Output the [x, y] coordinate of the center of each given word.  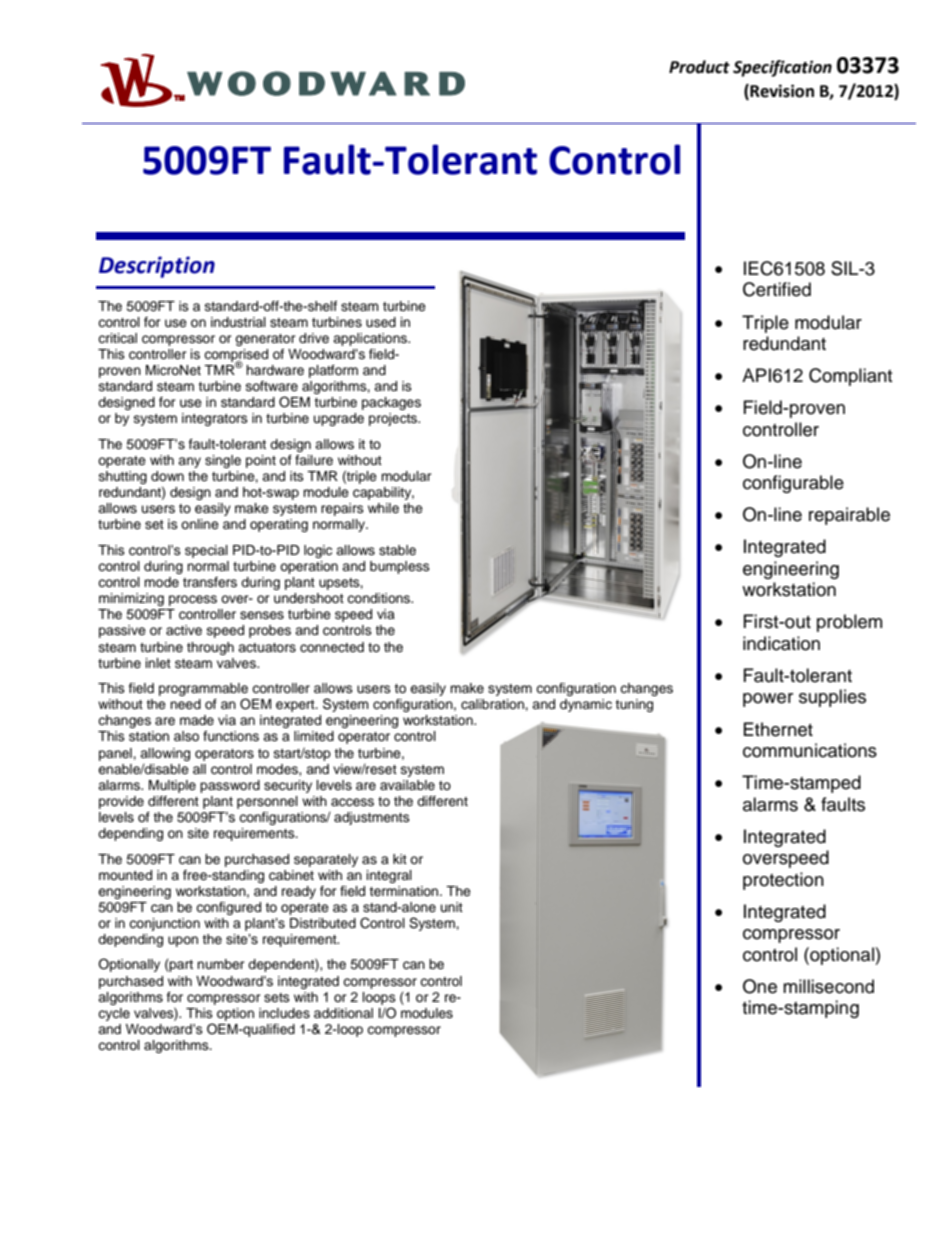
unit [452, 907]
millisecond [828, 986]
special [206, 551]
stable [397, 550]
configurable [793, 484]
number [221, 964]
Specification [782, 68]
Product [699, 67]
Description [157, 267]
